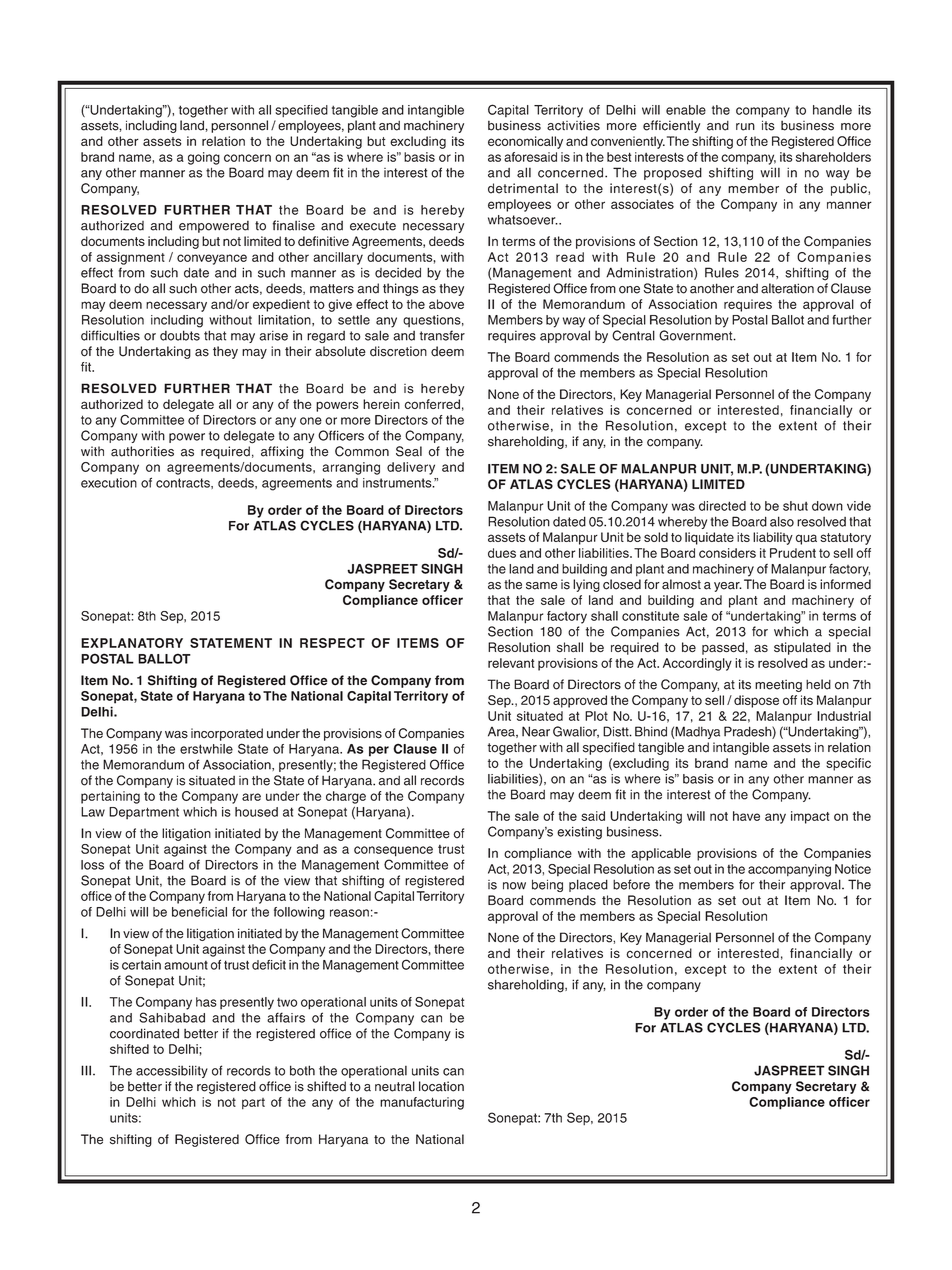 The height and width of the screenshot is (1270, 952). What do you see at coordinates (756, 701) in the screenshot?
I see `dispose` at bounding box center [756, 701].
